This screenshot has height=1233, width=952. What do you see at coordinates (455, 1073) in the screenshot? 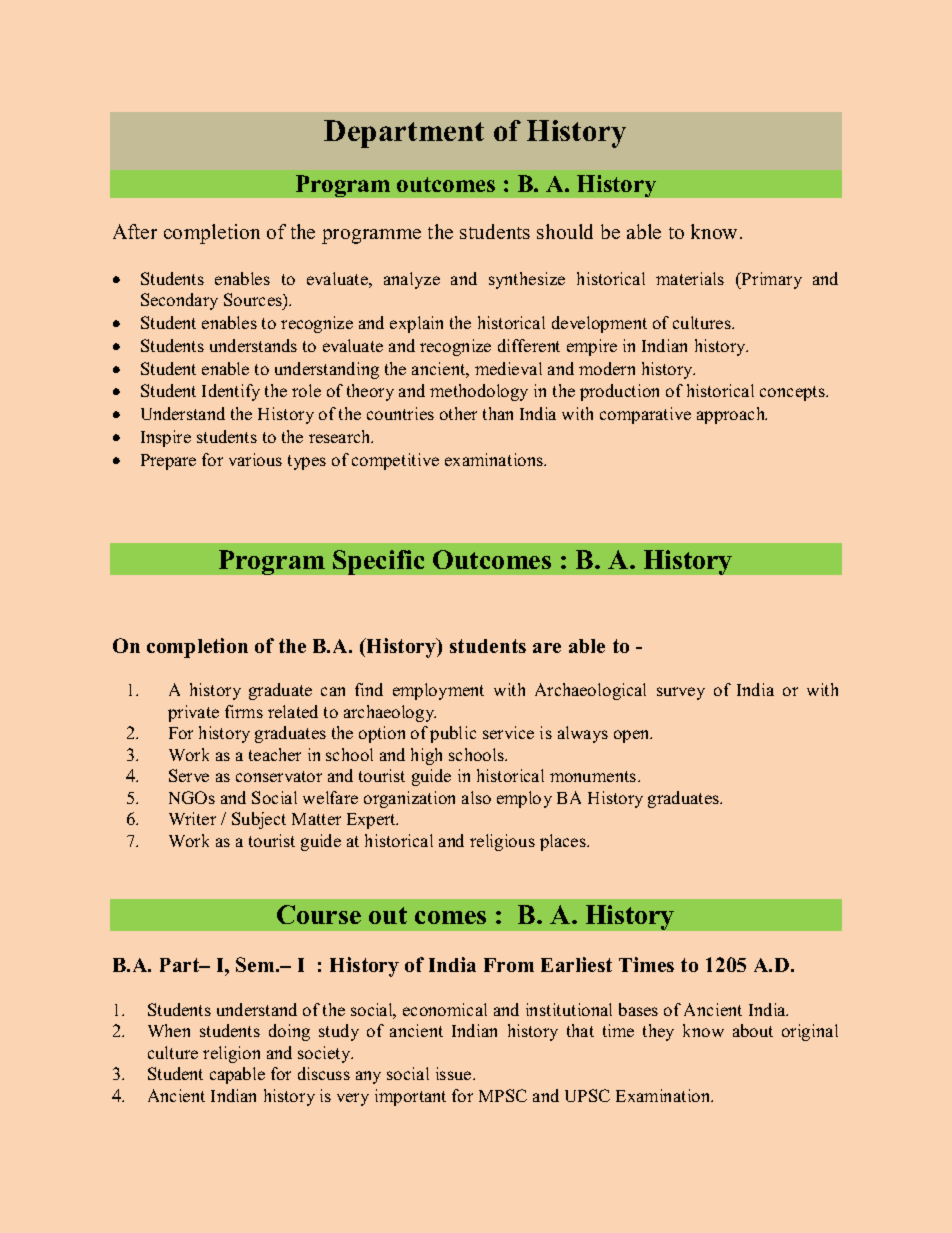
I see `issue` at bounding box center [455, 1073].
